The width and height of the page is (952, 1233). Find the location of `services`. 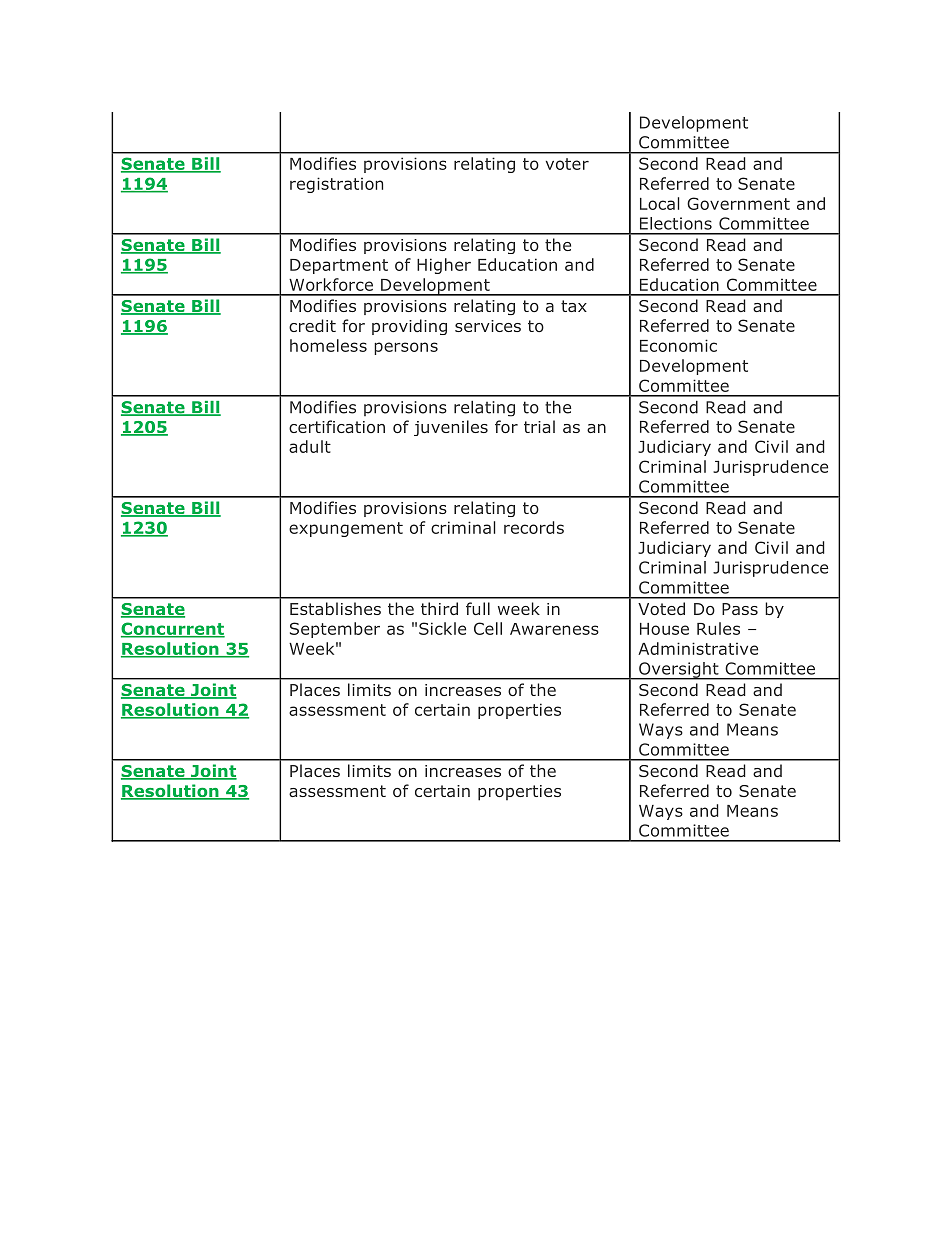

services is located at coordinates (488, 326).
